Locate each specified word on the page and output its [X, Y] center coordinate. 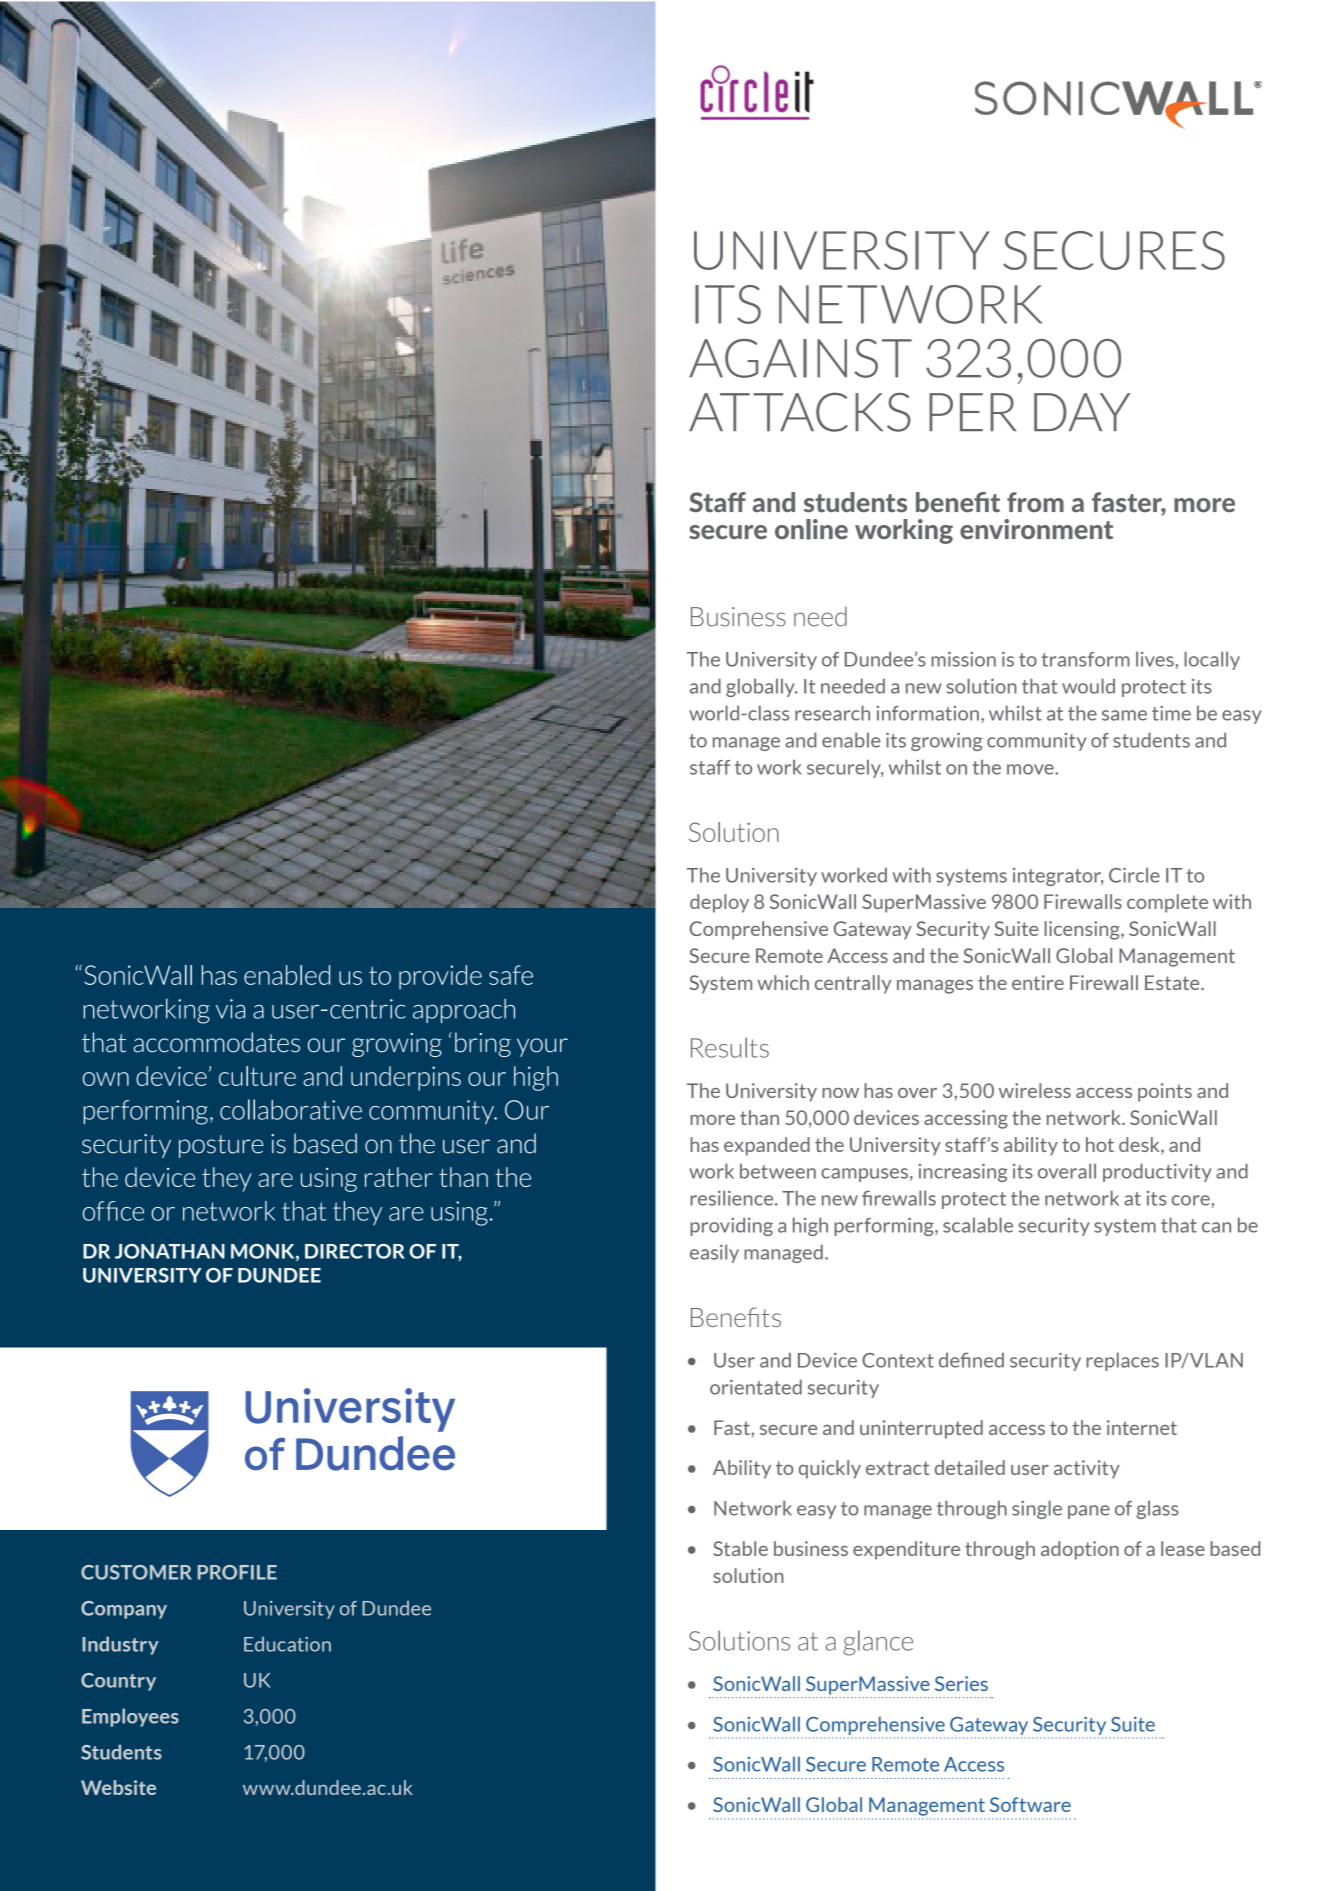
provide [440, 977]
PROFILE [237, 1572]
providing [731, 1226]
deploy [719, 903]
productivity [1157, 1172]
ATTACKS [800, 412]
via [230, 1009]
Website [118, 1787]
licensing [1083, 930]
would [1088, 686]
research [832, 713]
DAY [1082, 412]
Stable [740, 1548]
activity [1087, 1469]
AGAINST [800, 358]
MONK [264, 1252]
